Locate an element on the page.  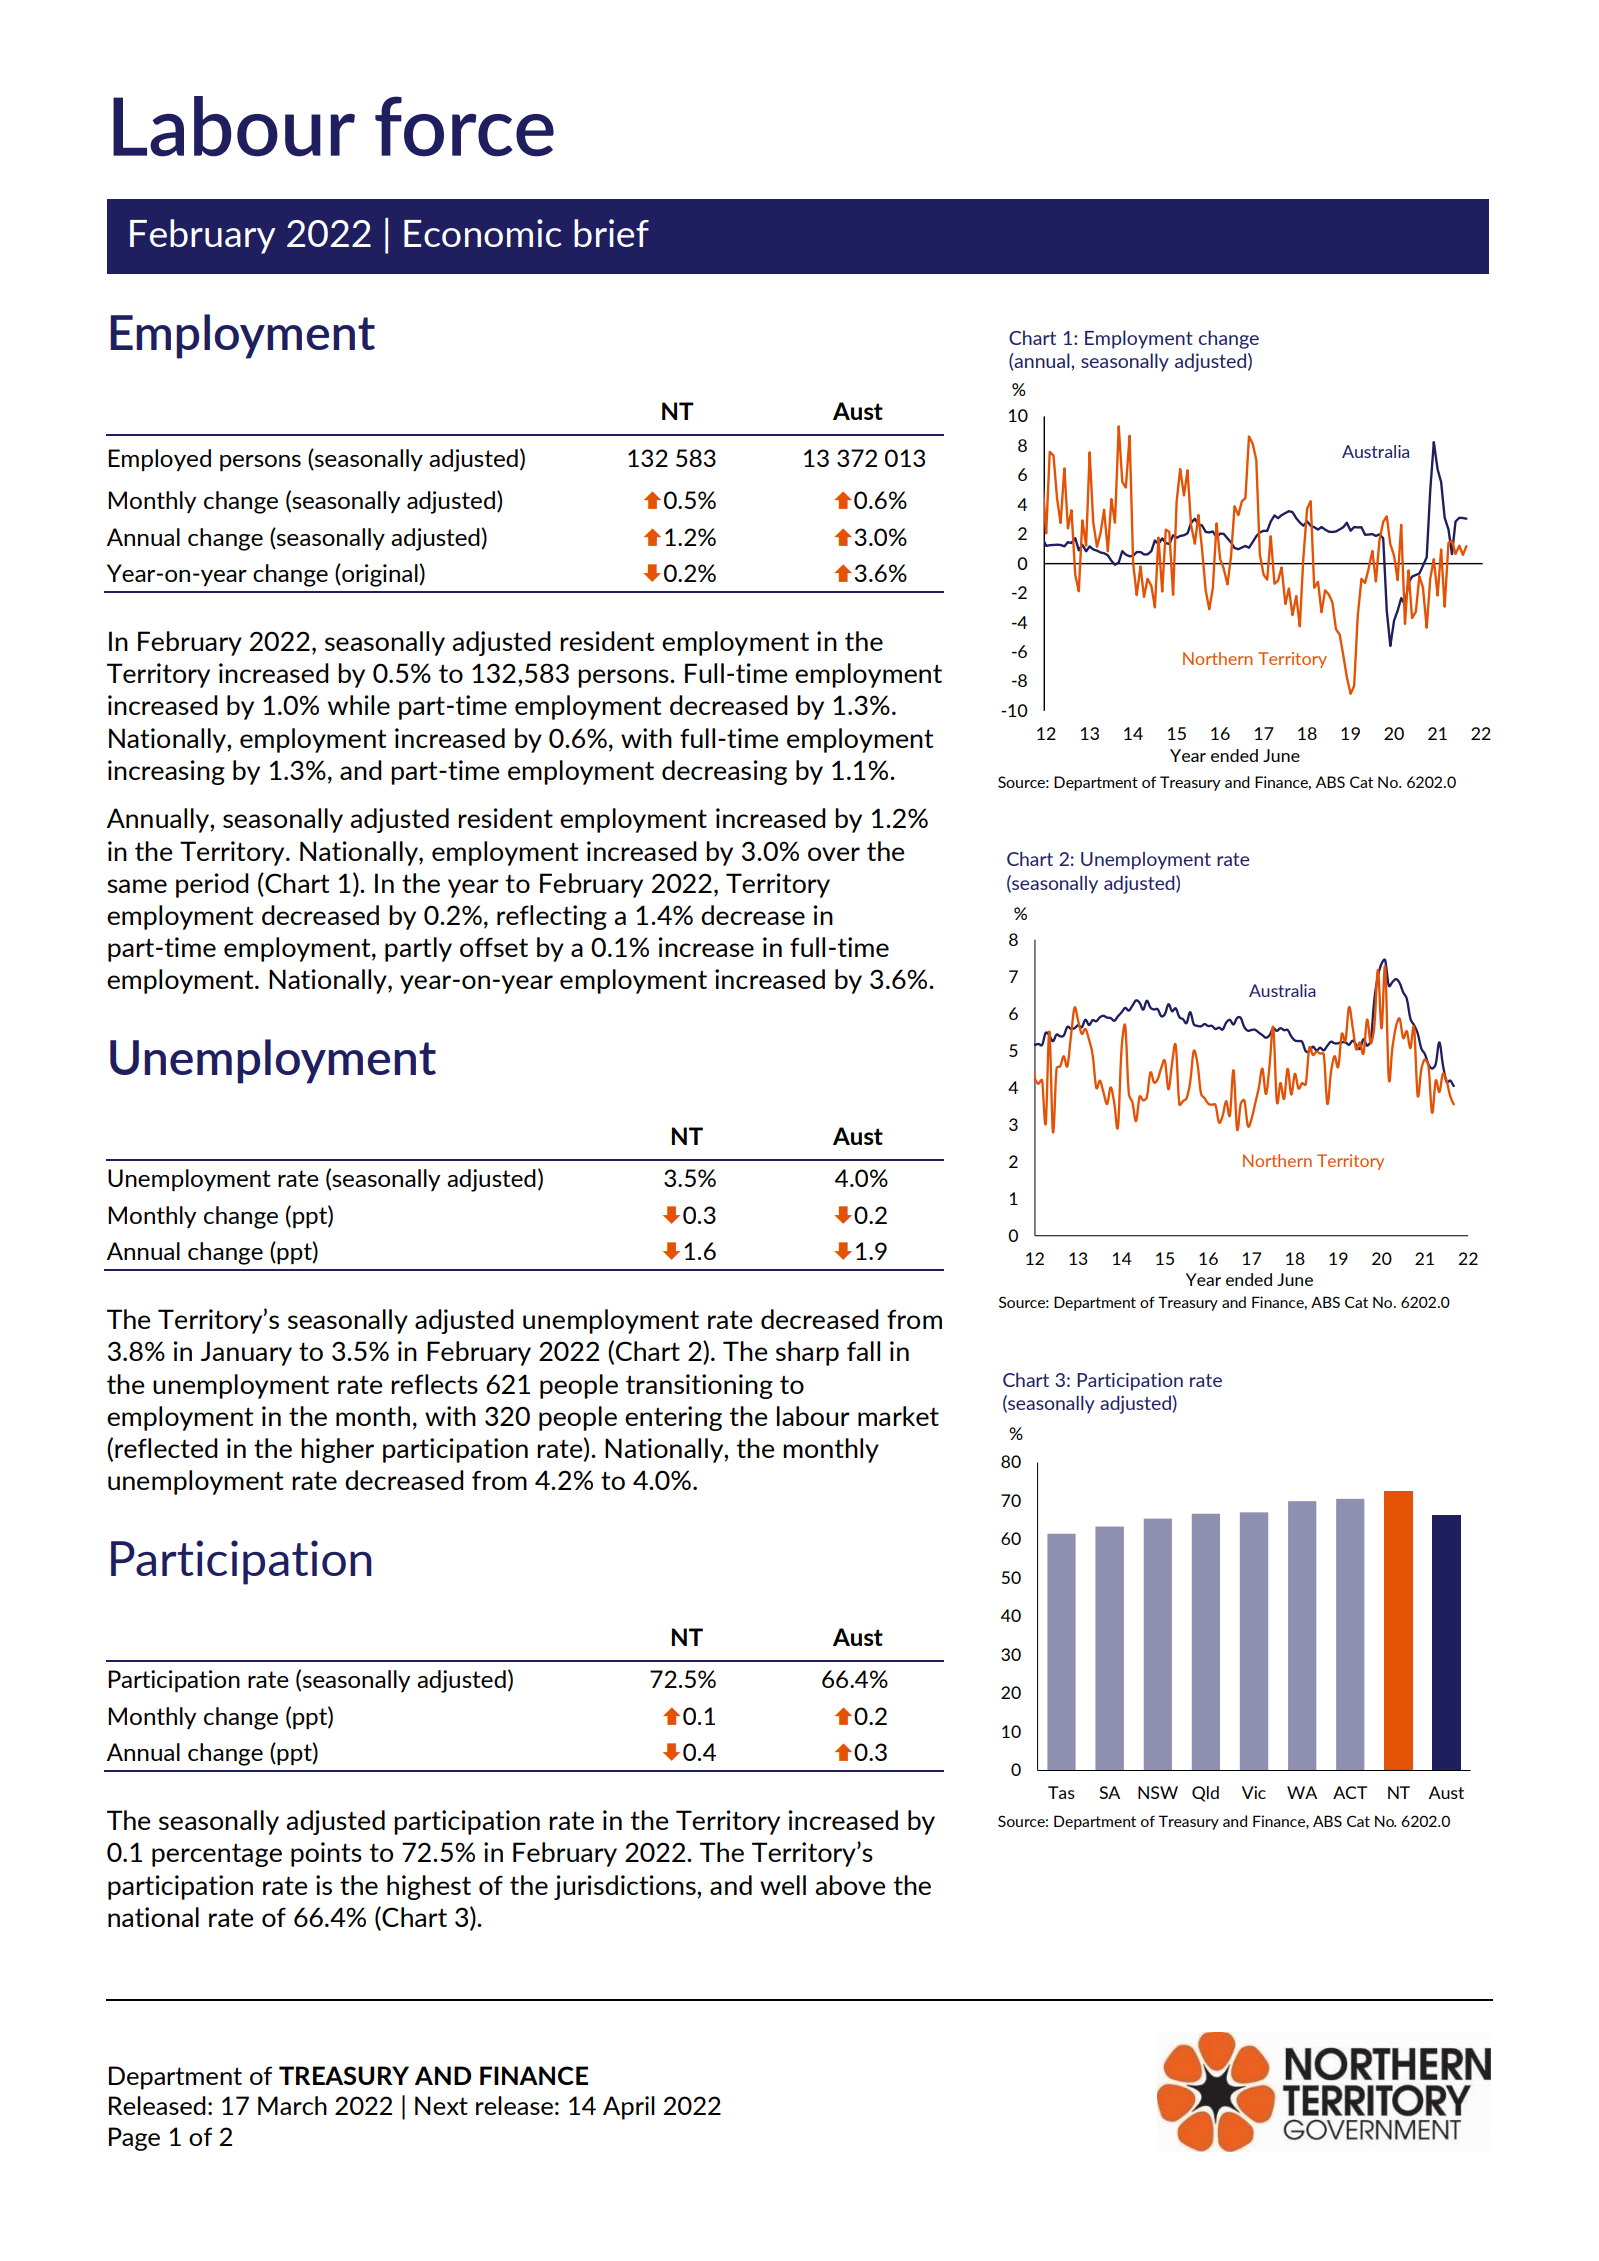
fall is located at coordinates (863, 1351).
